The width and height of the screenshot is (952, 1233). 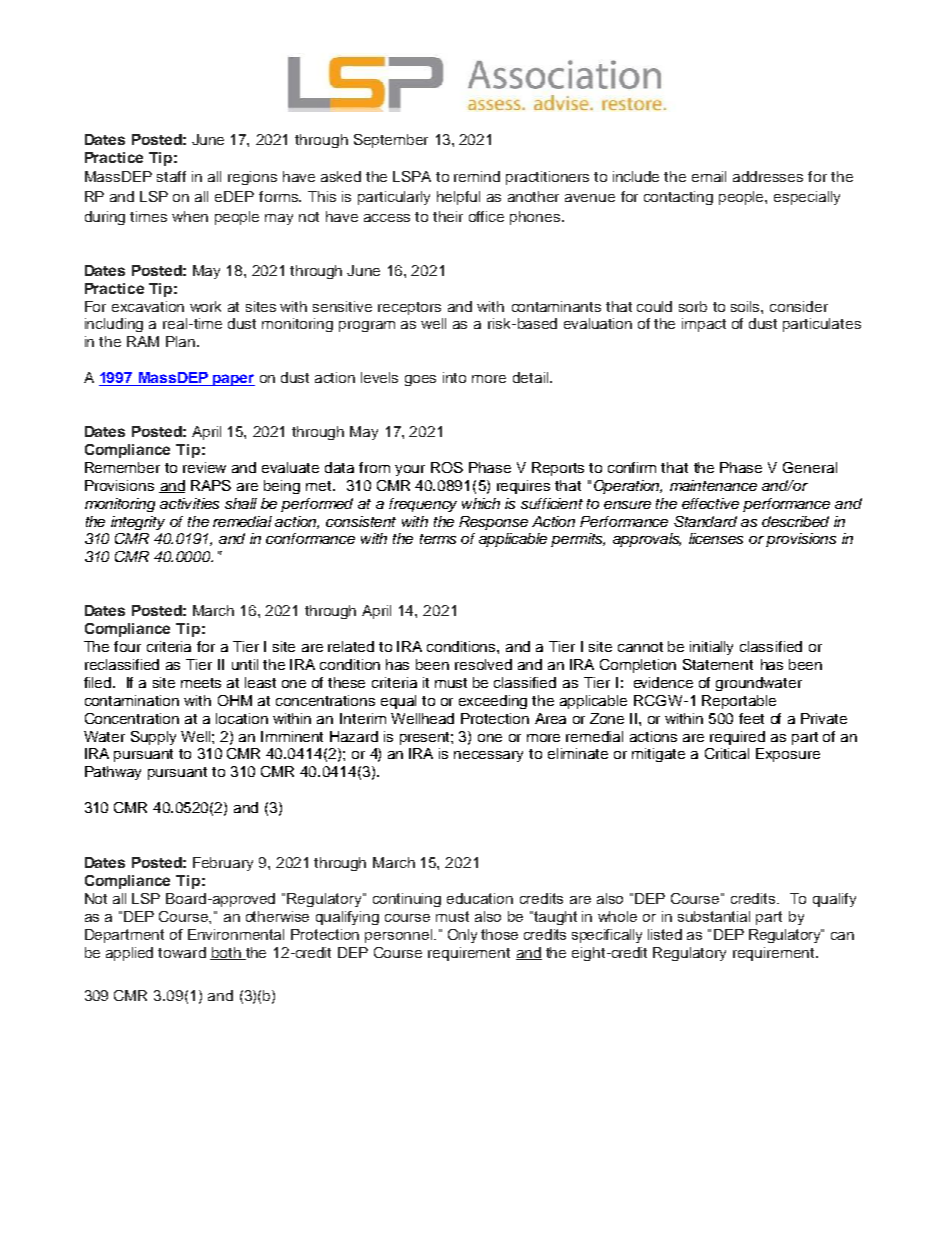 I want to click on toward, so click(x=182, y=952).
